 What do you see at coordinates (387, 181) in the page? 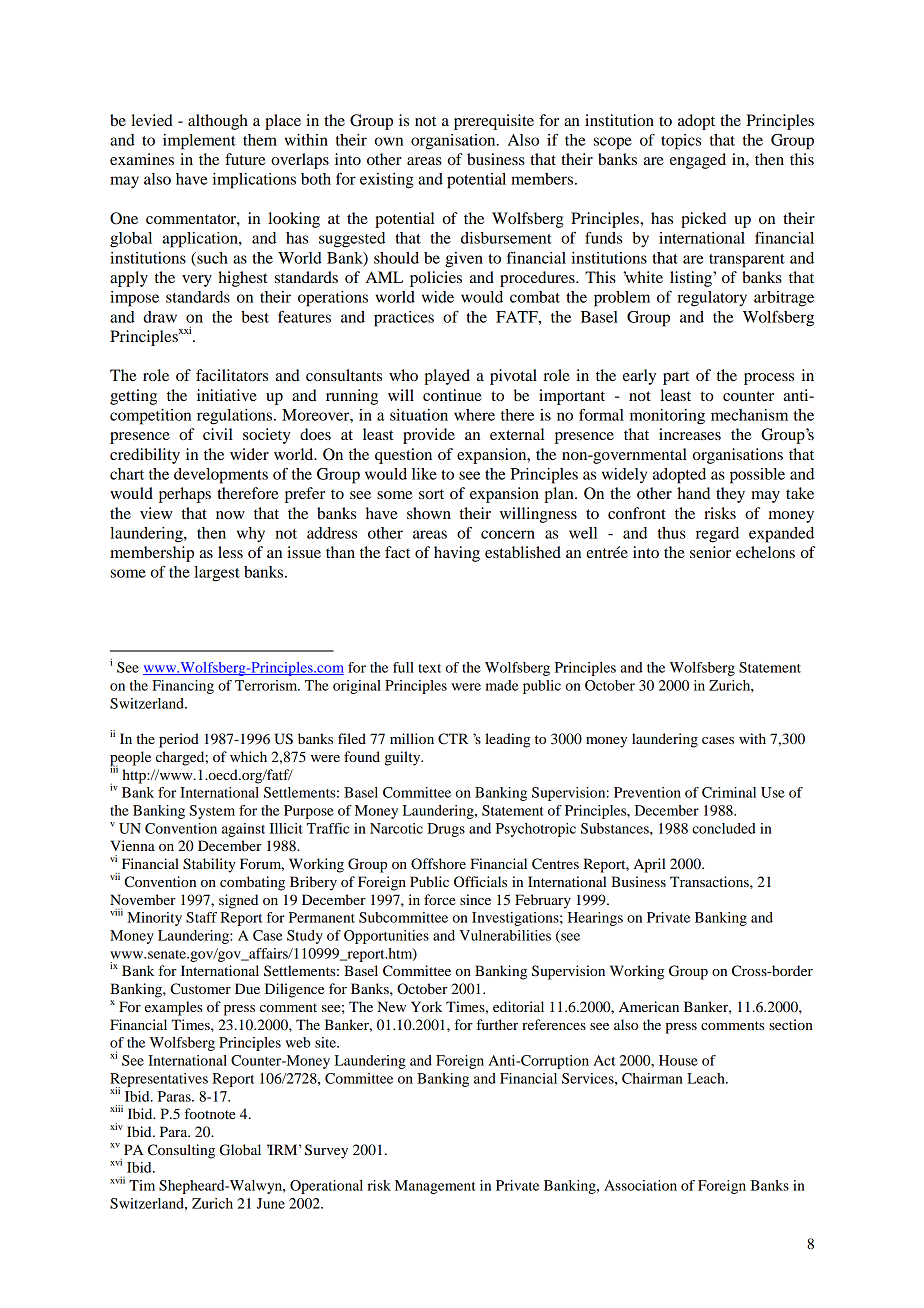
I see `existing` at bounding box center [387, 181].
